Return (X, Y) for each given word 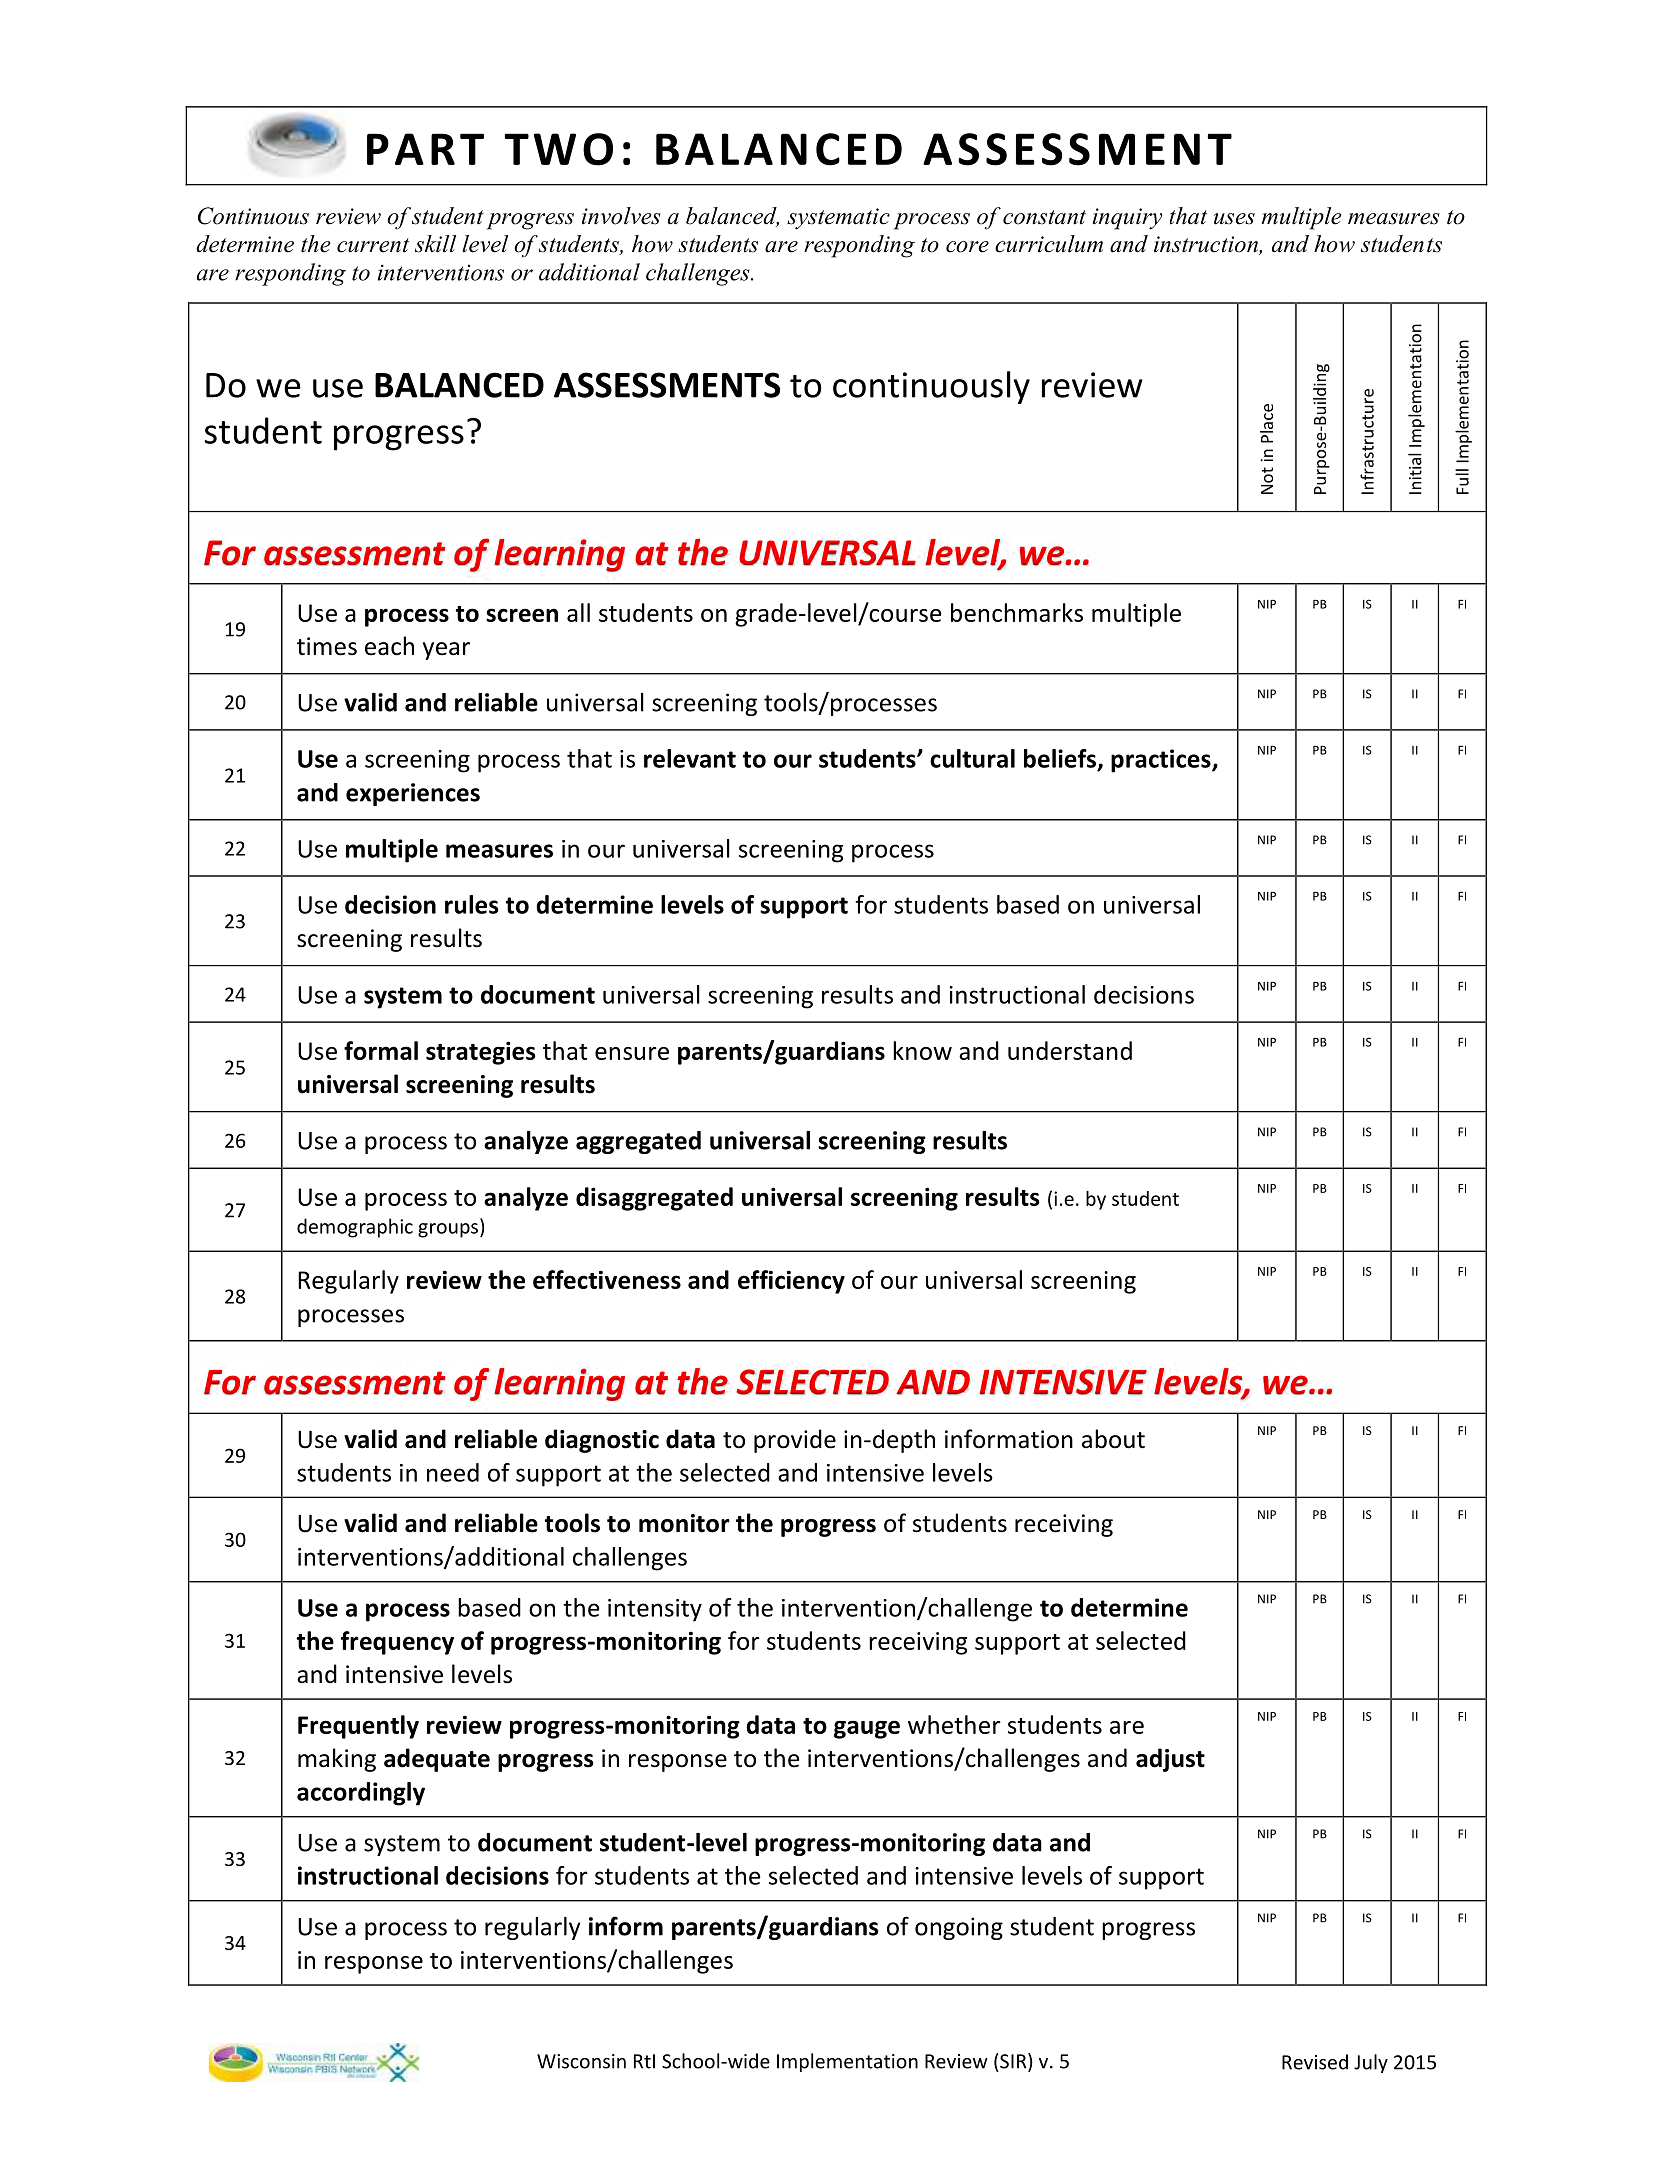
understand (1070, 1050)
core (967, 247)
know (922, 1050)
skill (435, 244)
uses (1234, 219)
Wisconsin (581, 2061)
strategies (480, 1053)
